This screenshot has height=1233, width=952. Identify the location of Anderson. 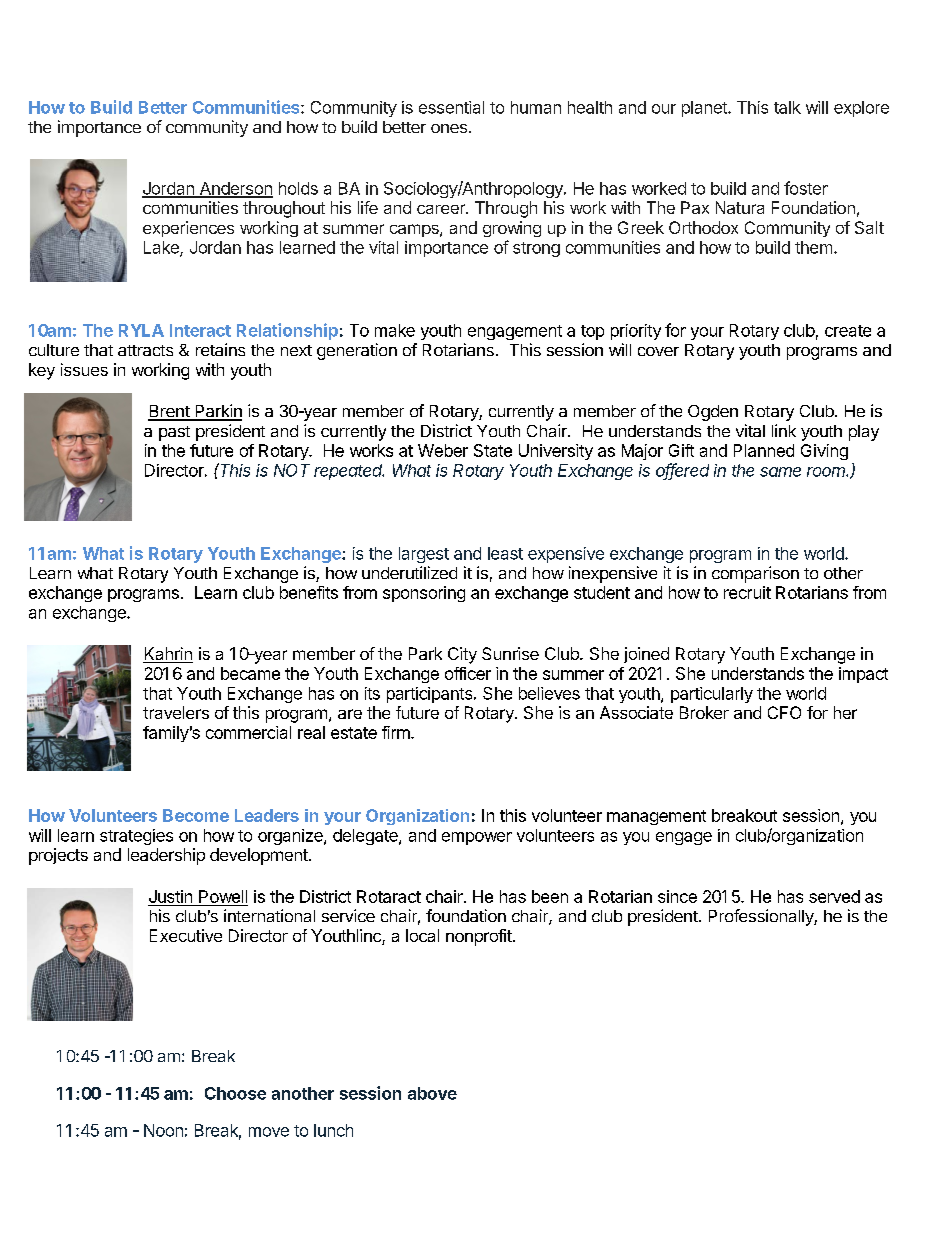
(235, 189).
